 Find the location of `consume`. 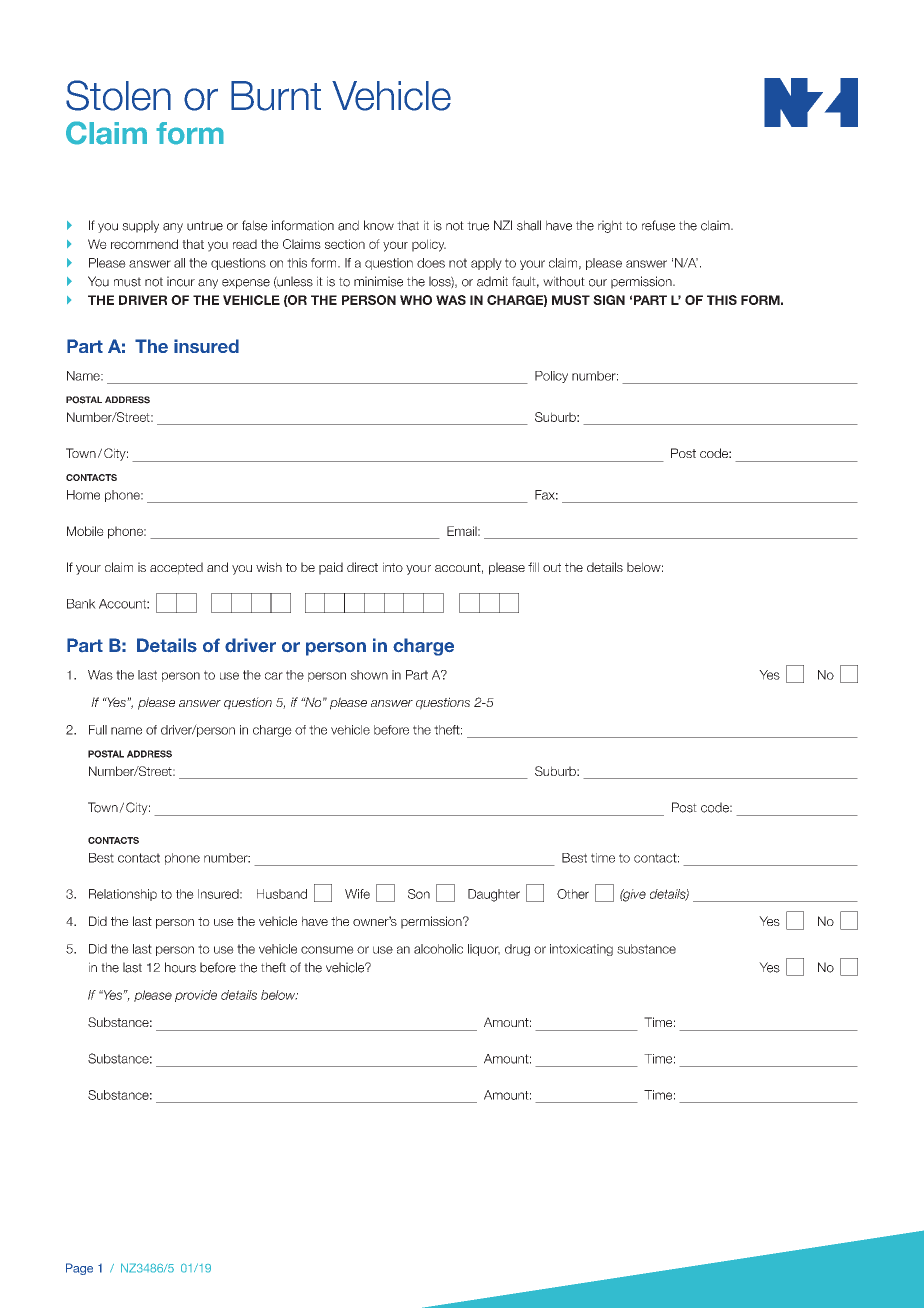

consume is located at coordinates (327, 950).
